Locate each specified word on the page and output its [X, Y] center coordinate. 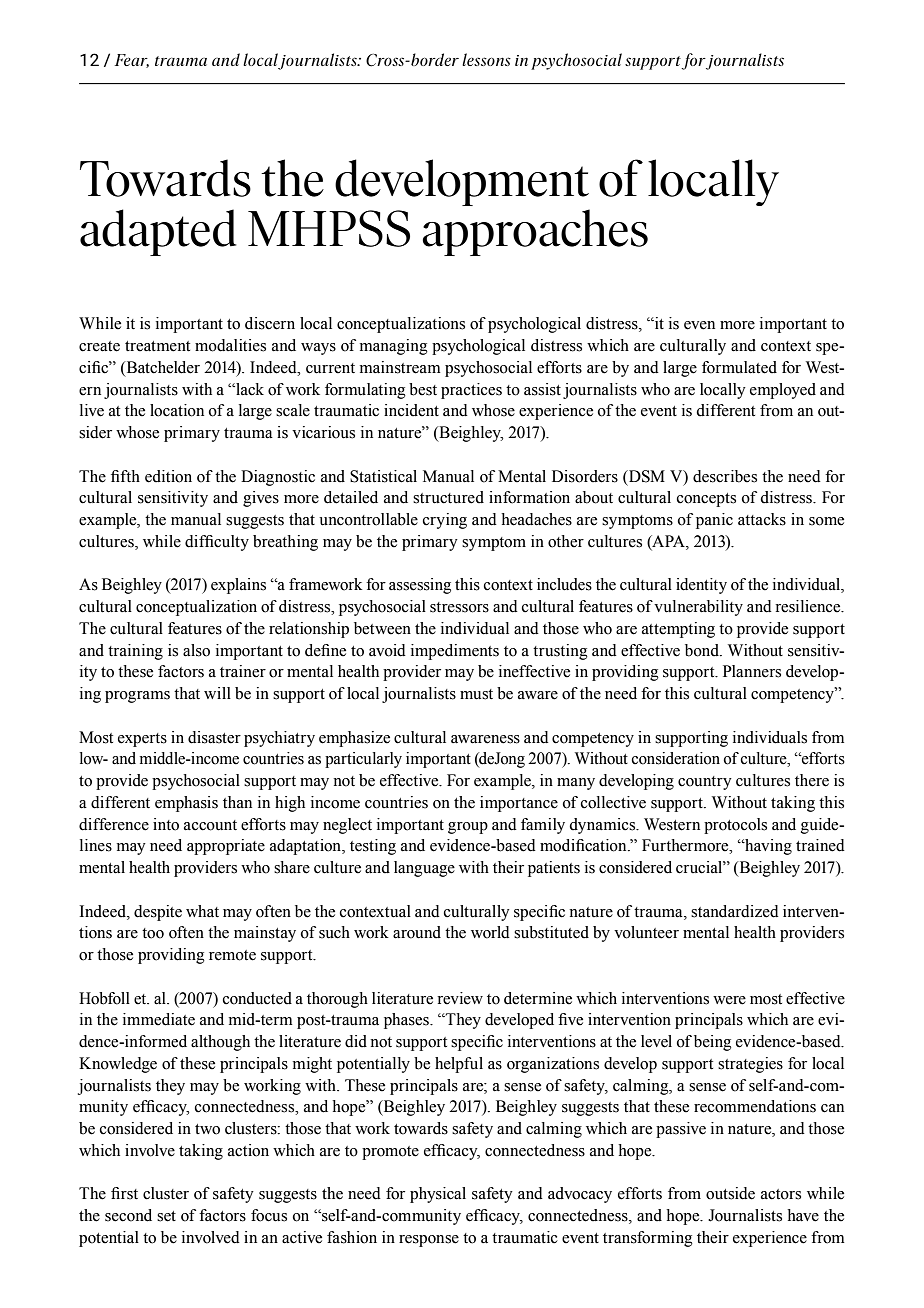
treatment [157, 346]
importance [519, 804]
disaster [214, 737]
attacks [762, 519]
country [705, 783]
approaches [535, 232]
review [460, 998]
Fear [132, 61]
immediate [159, 1019]
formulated [739, 367]
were [729, 1000]
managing [394, 347]
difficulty [217, 543]
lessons [486, 59]
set [166, 1216]
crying [445, 521]
